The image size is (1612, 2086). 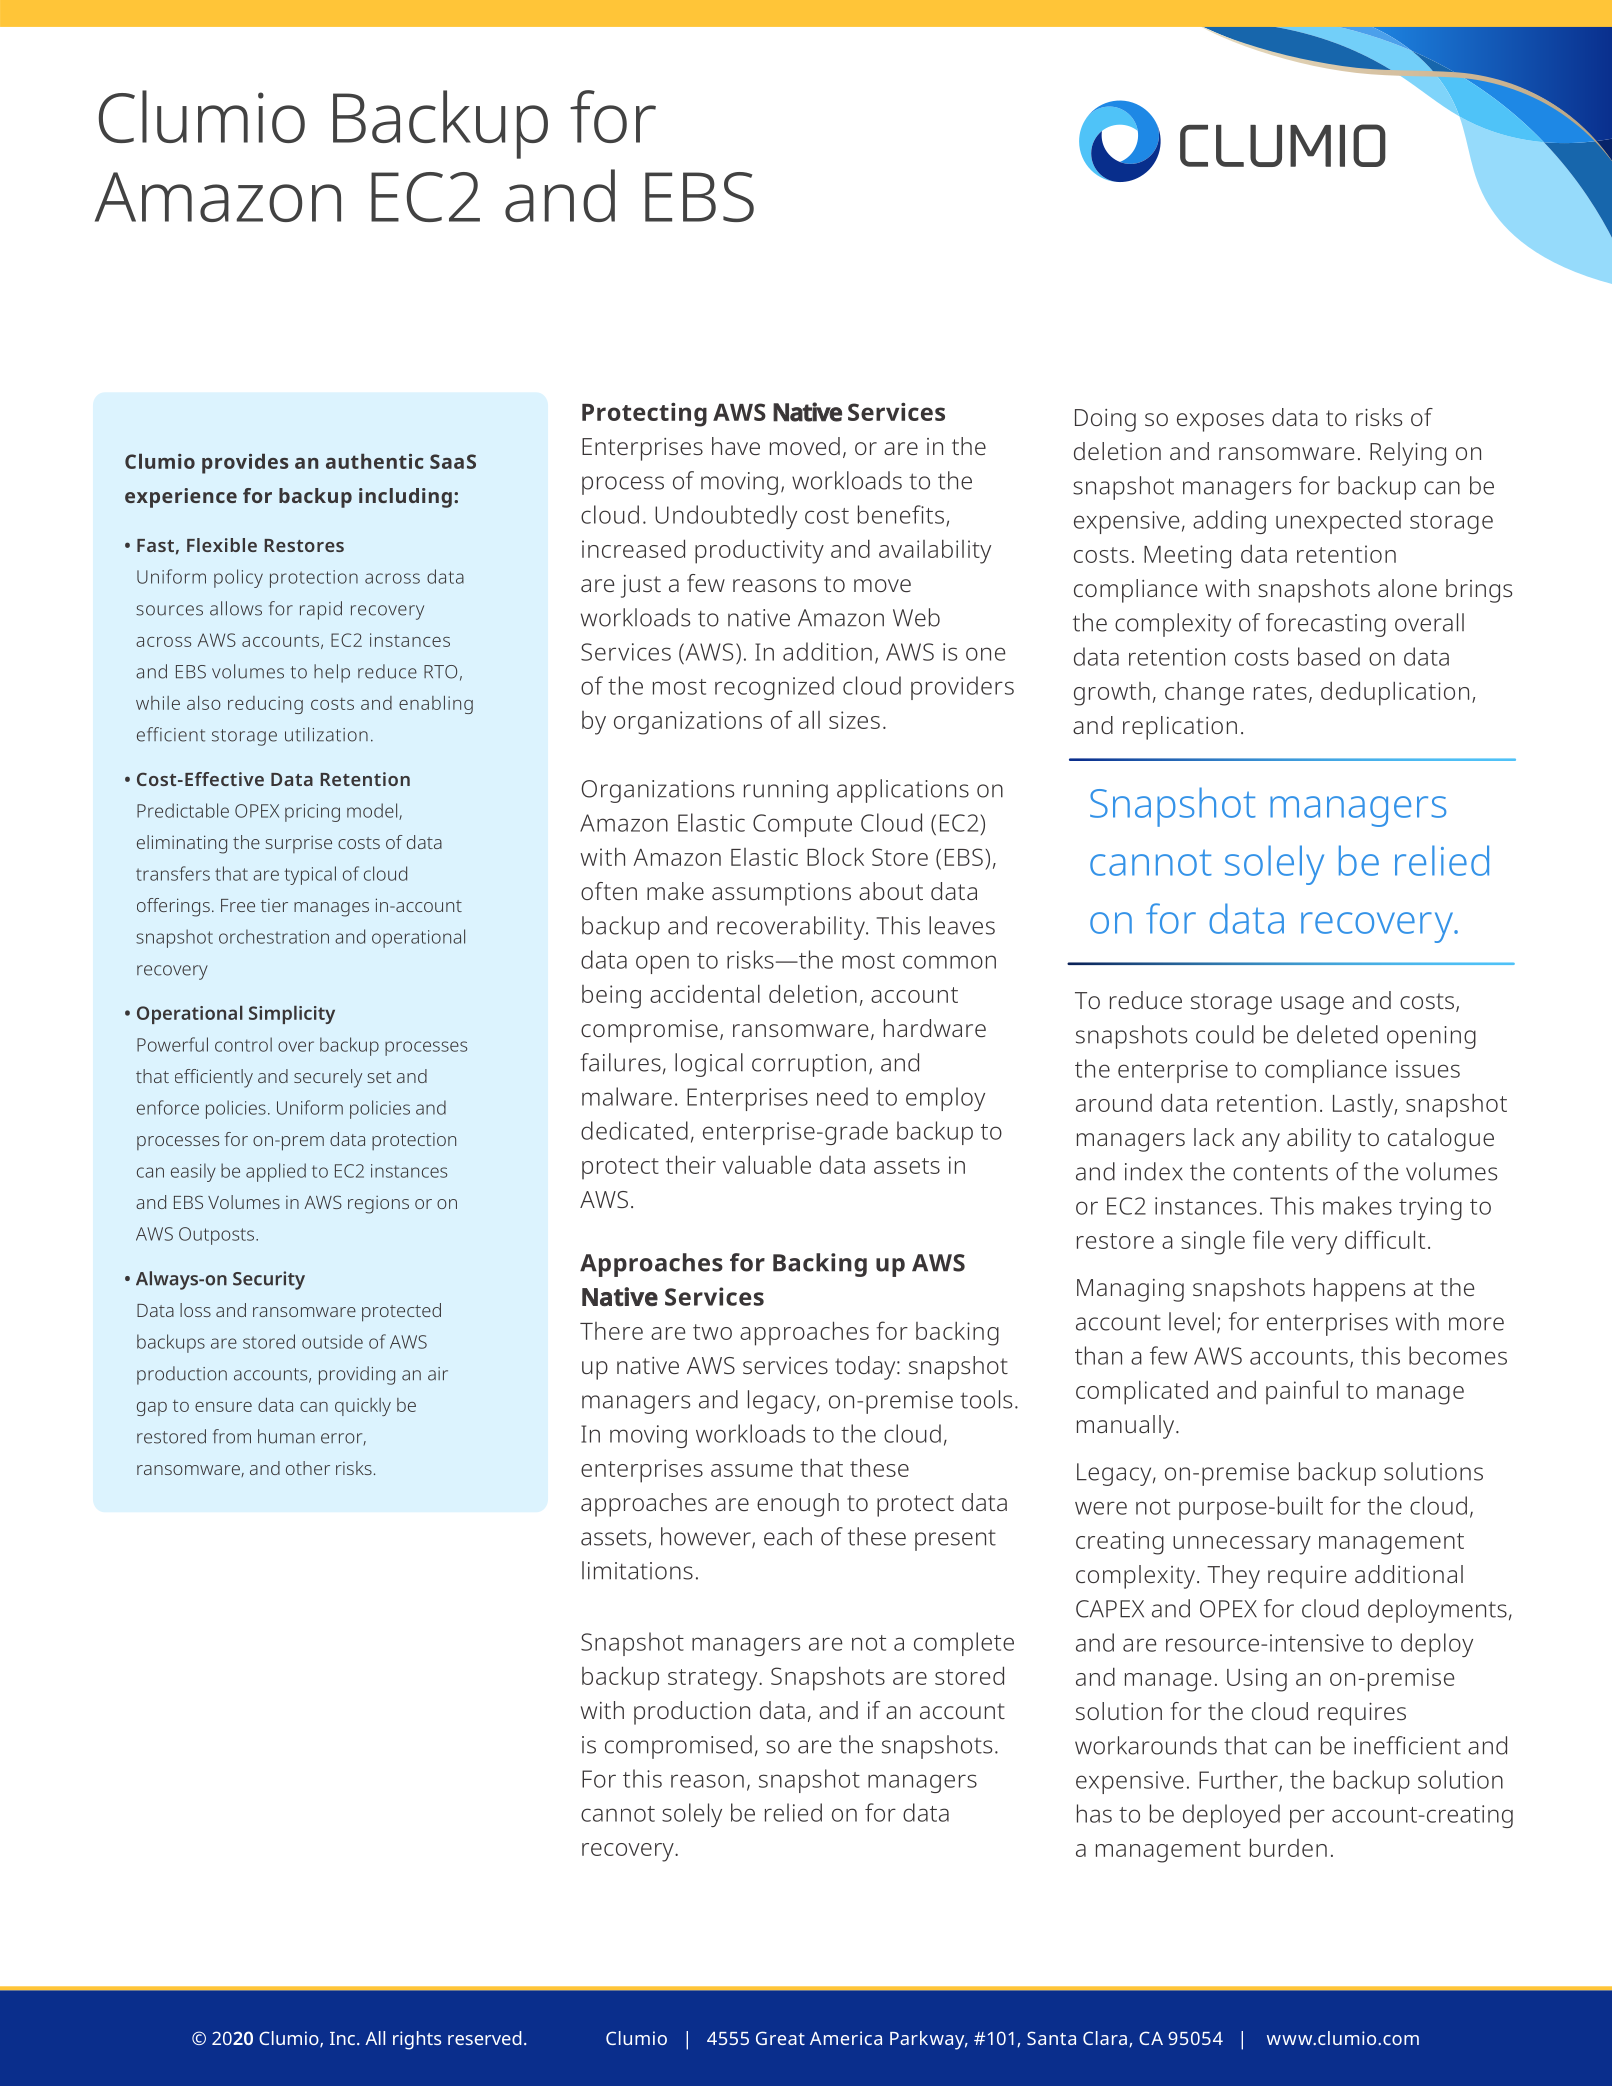 What do you see at coordinates (736, 446) in the image?
I see `have` at bounding box center [736, 446].
